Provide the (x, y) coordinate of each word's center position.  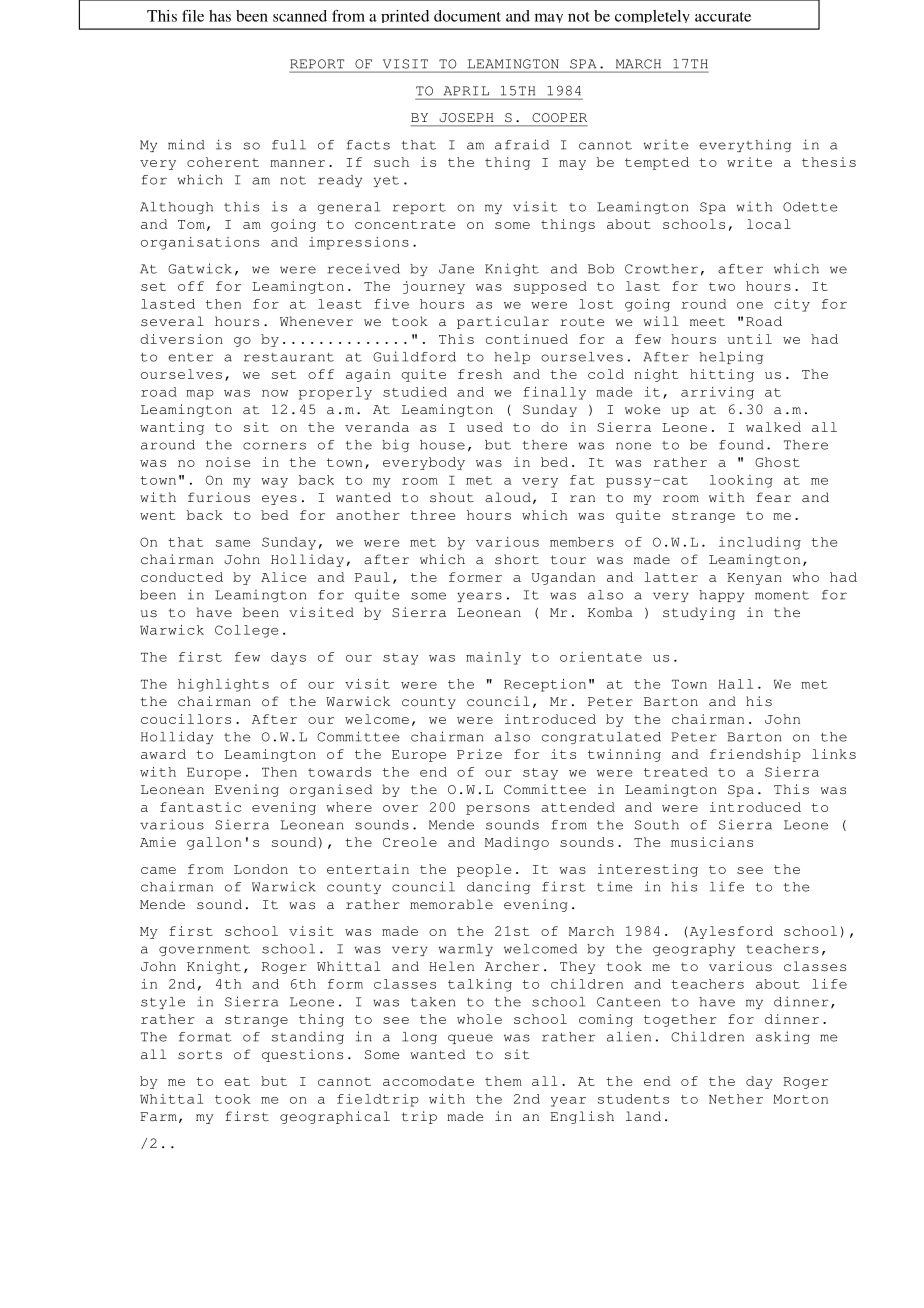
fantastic (200, 807)
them (503, 1081)
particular (503, 322)
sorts (200, 1055)
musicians (712, 842)
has (220, 16)
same (233, 543)
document (467, 16)
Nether (736, 1099)
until (749, 339)
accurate (723, 17)
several (172, 321)
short (517, 559)
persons (498, 810)
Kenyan (754, 579)
